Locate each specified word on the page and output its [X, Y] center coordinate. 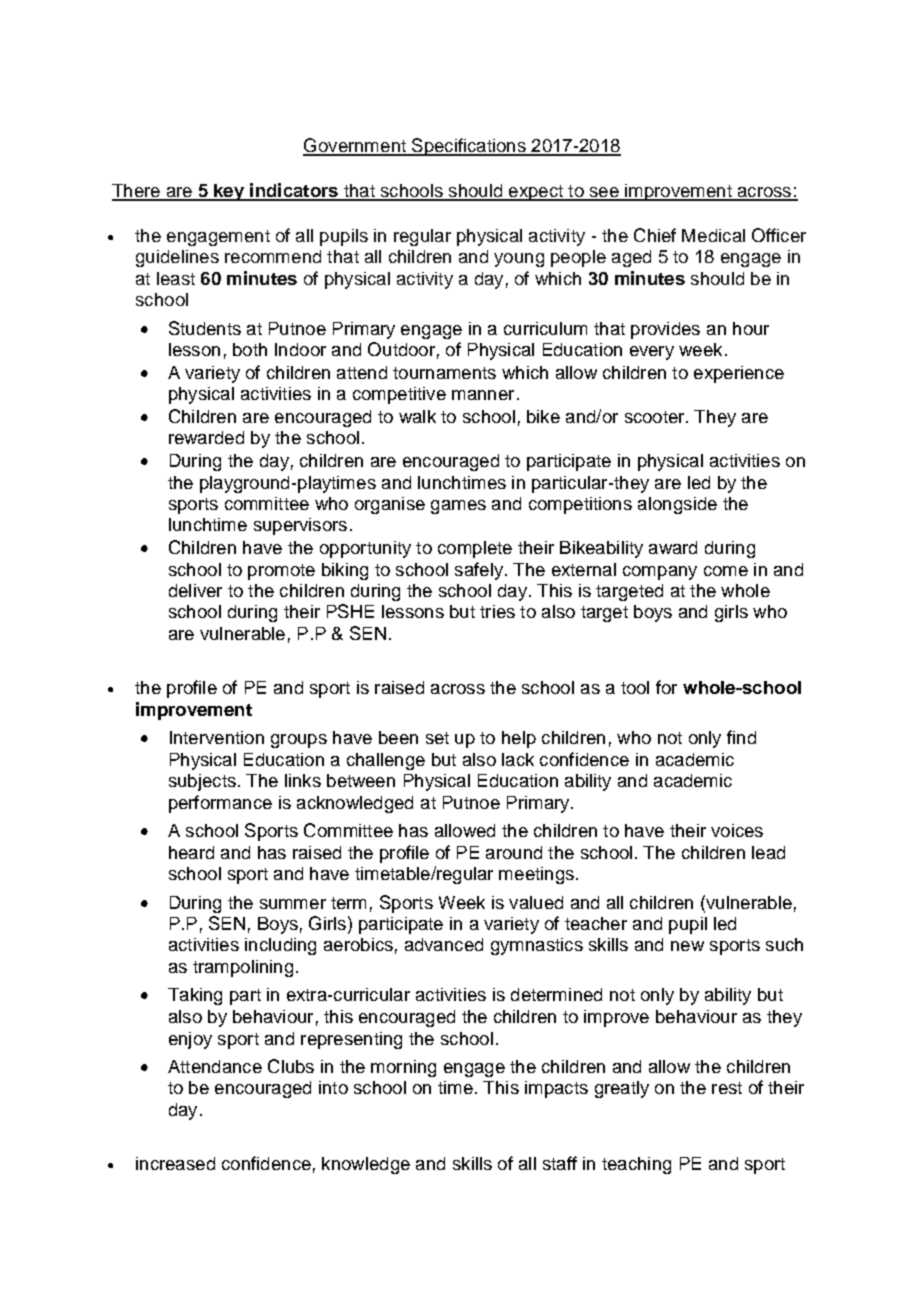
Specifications [469, 147]
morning [403, 1068]
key [229, 192]
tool [635, 687]
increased [175, 1163]
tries [497, 611]
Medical [713, 235]
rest [727, 1088]
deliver [195, 590]
